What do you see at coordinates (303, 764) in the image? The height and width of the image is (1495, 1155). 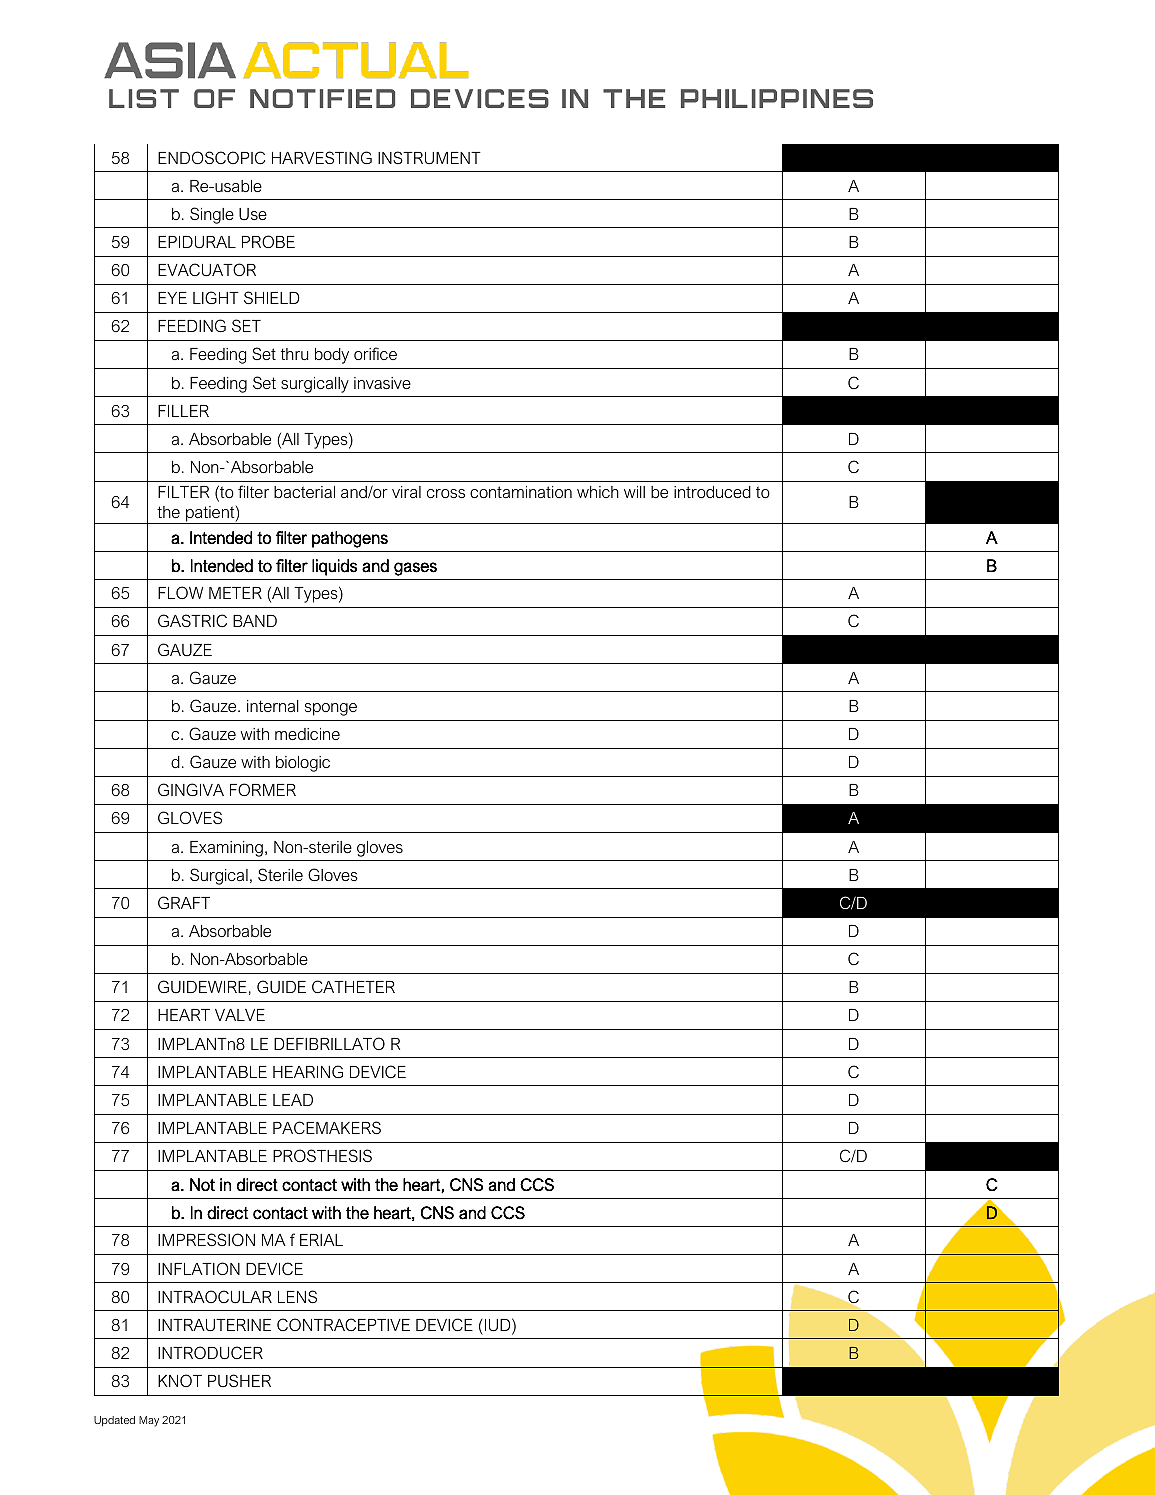 I see `biologic` at bounding box center [303, 764].
